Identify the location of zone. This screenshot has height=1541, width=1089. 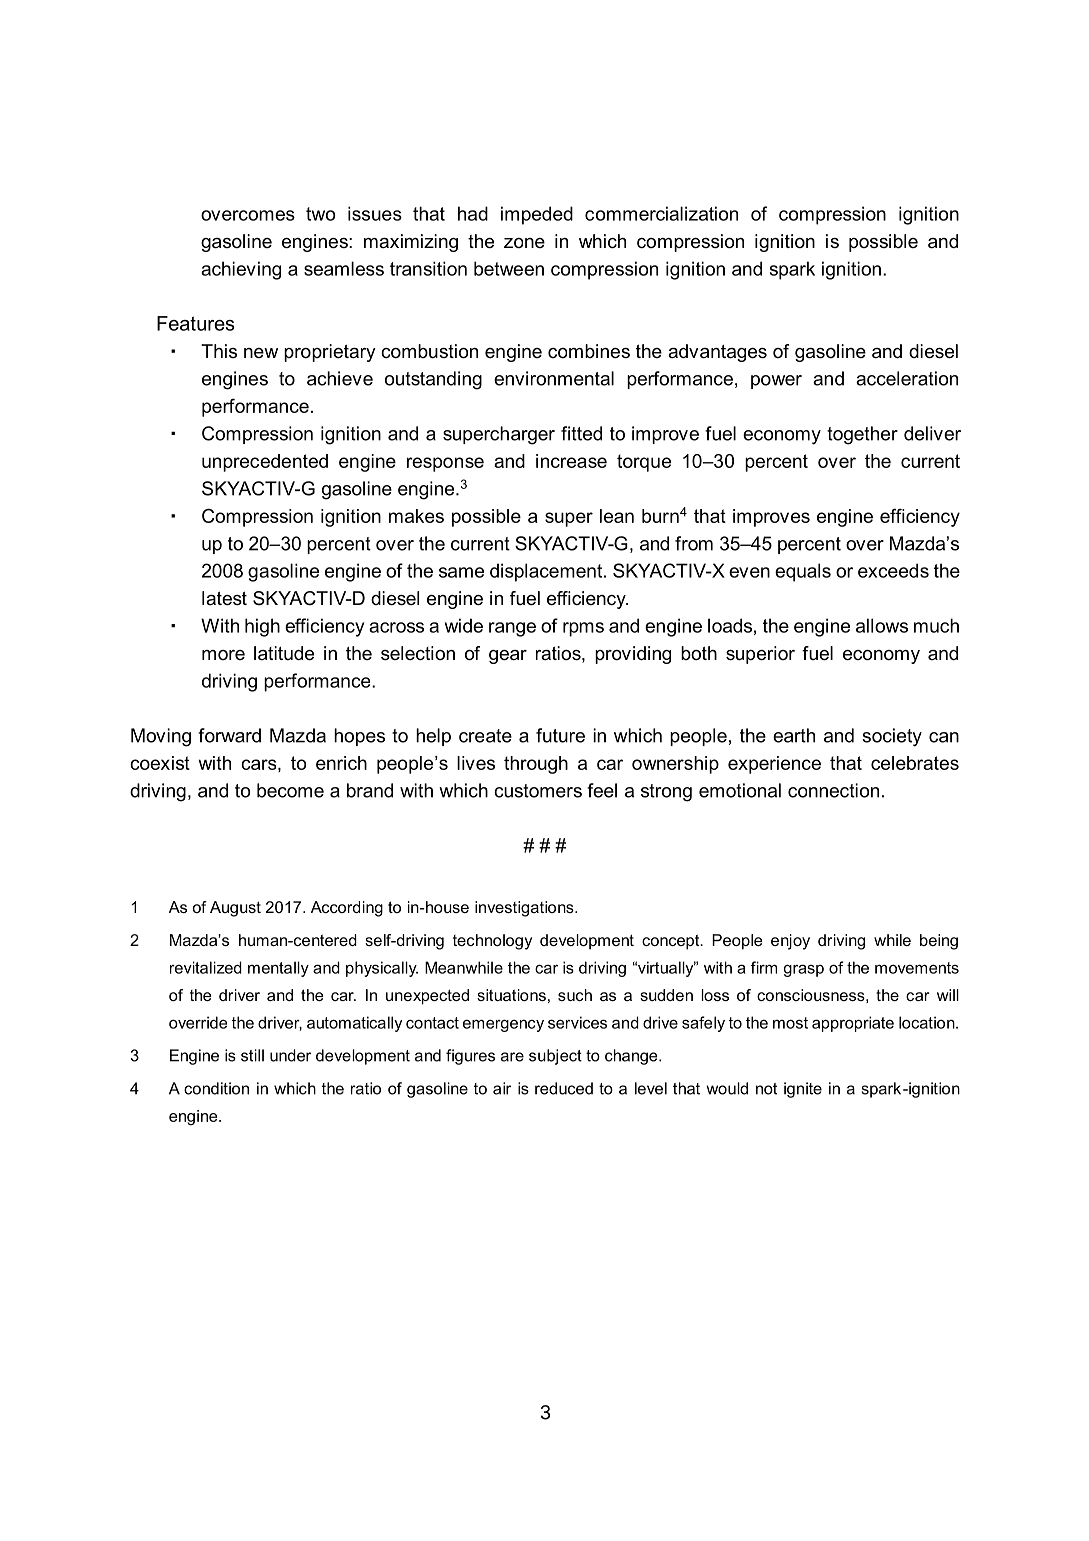
(524, 243).
